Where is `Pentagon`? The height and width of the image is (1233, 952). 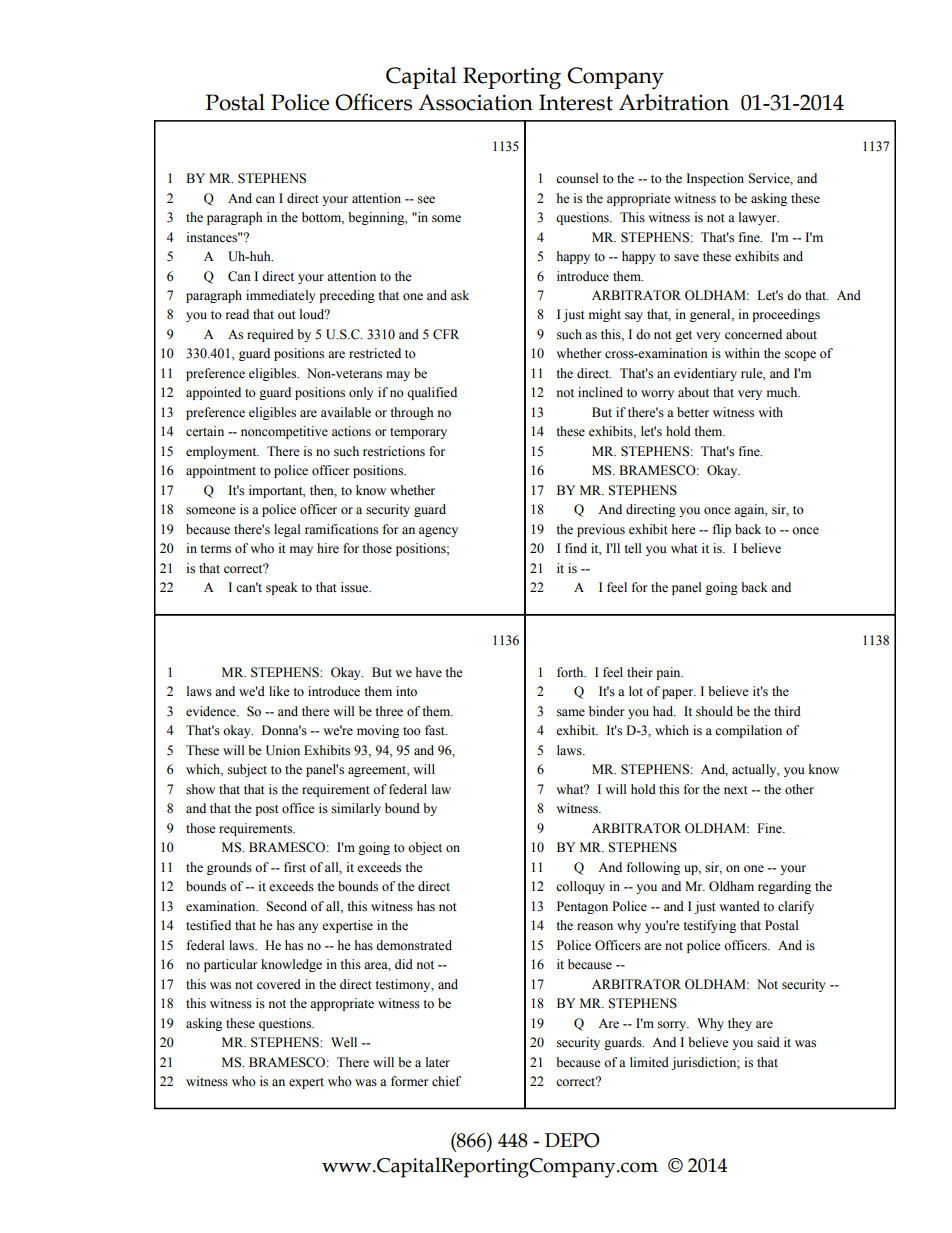 Pentagon is located at coordinates (582, 907).
